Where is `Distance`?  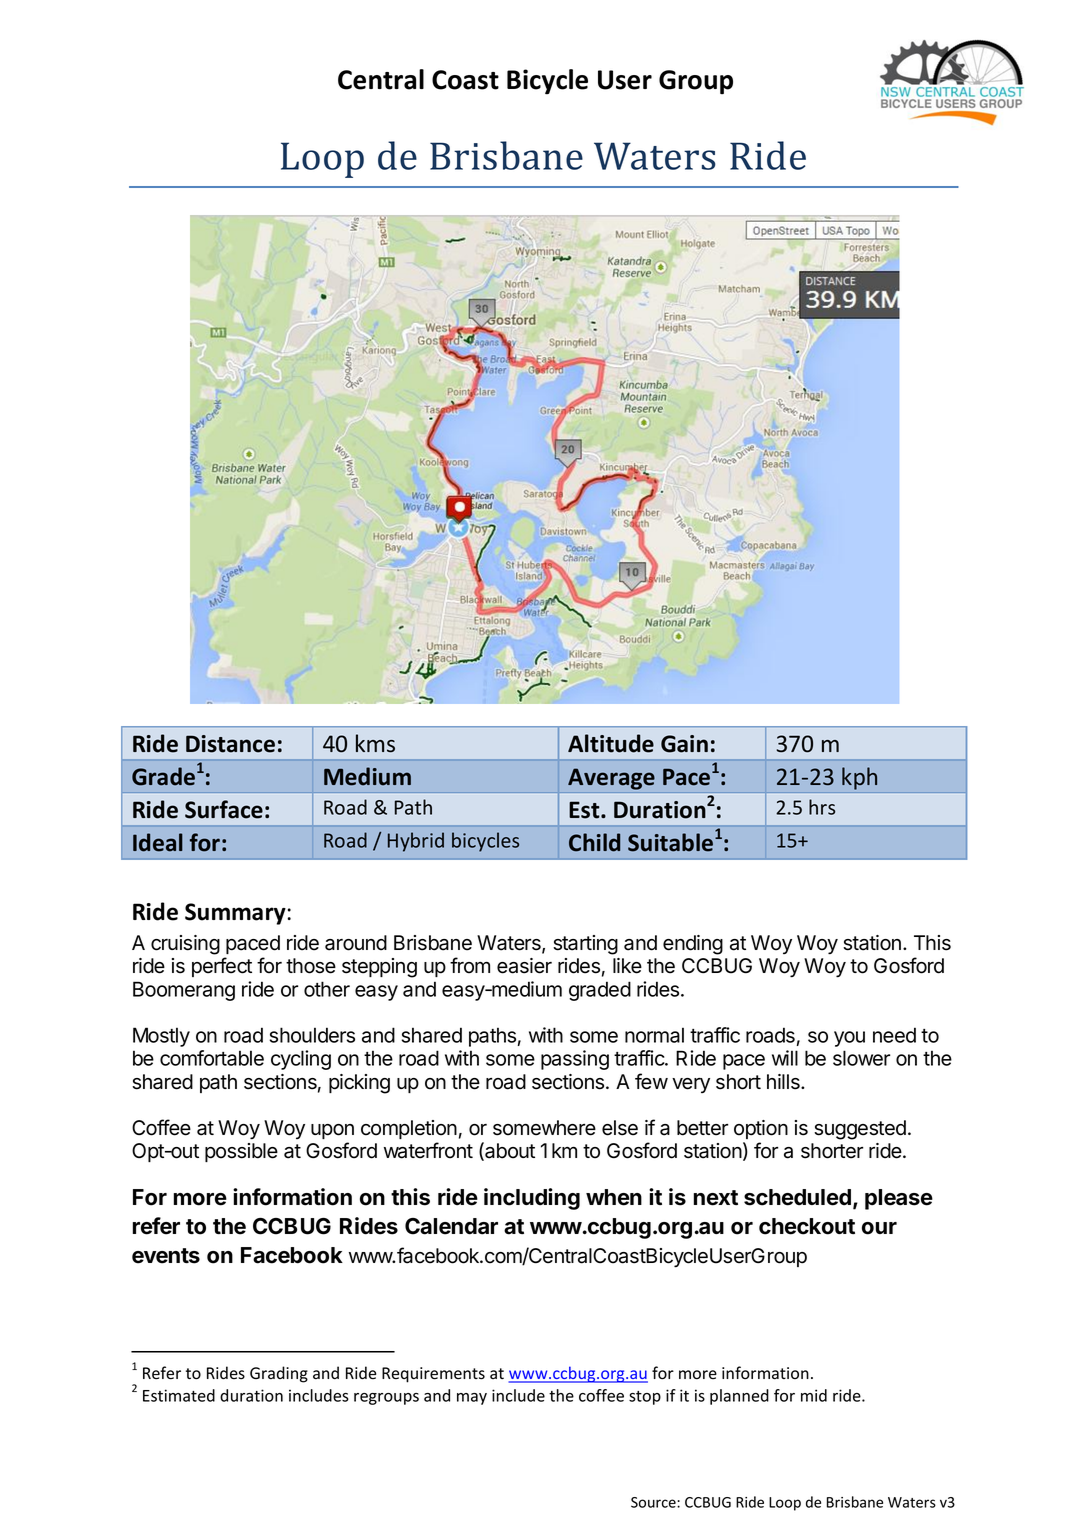
Distance is located at coordinates (230, 744).
